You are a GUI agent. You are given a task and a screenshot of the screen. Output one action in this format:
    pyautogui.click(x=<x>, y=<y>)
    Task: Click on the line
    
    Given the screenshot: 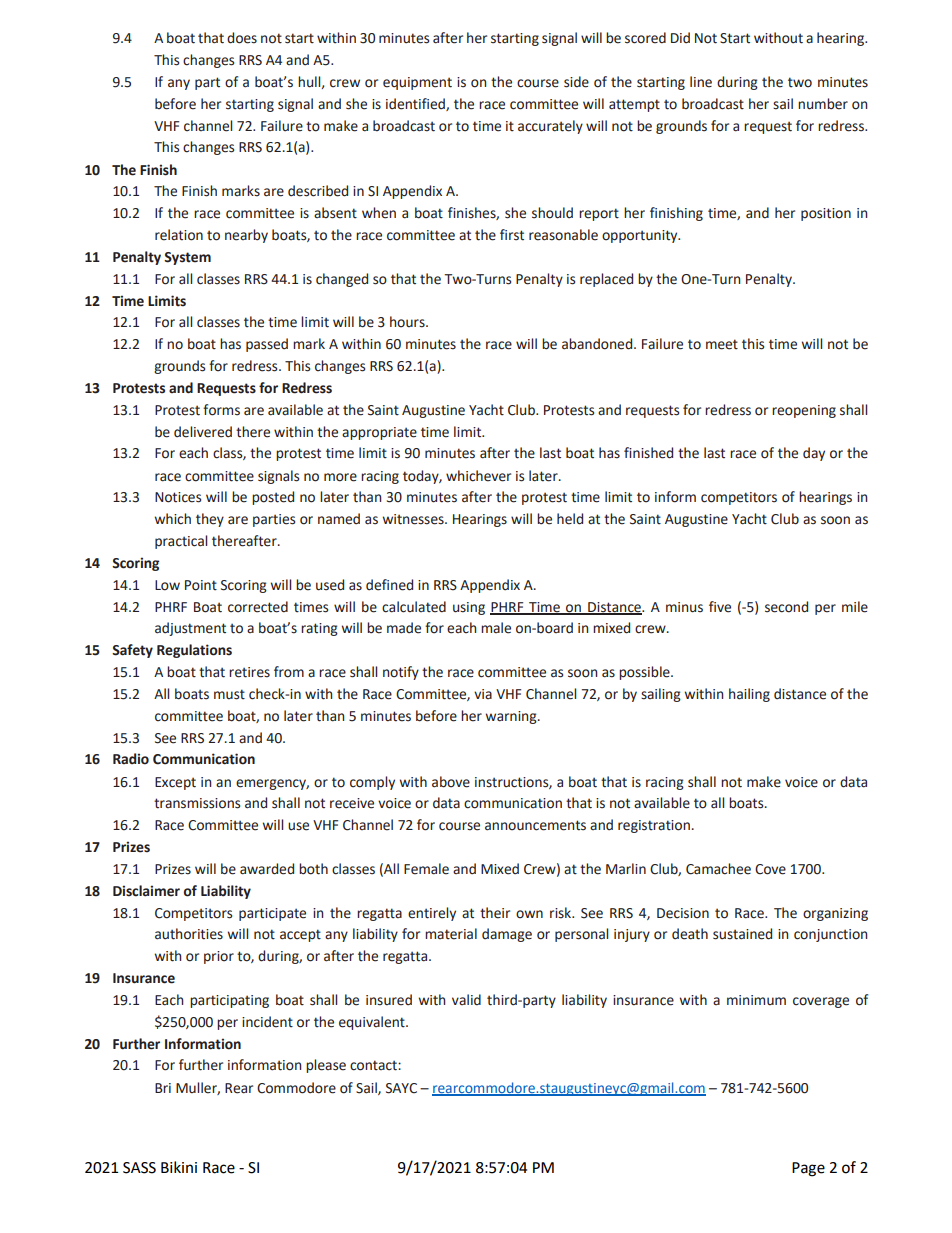 What is the action you would take?
    pyautogui.click(x=701, y=82)
